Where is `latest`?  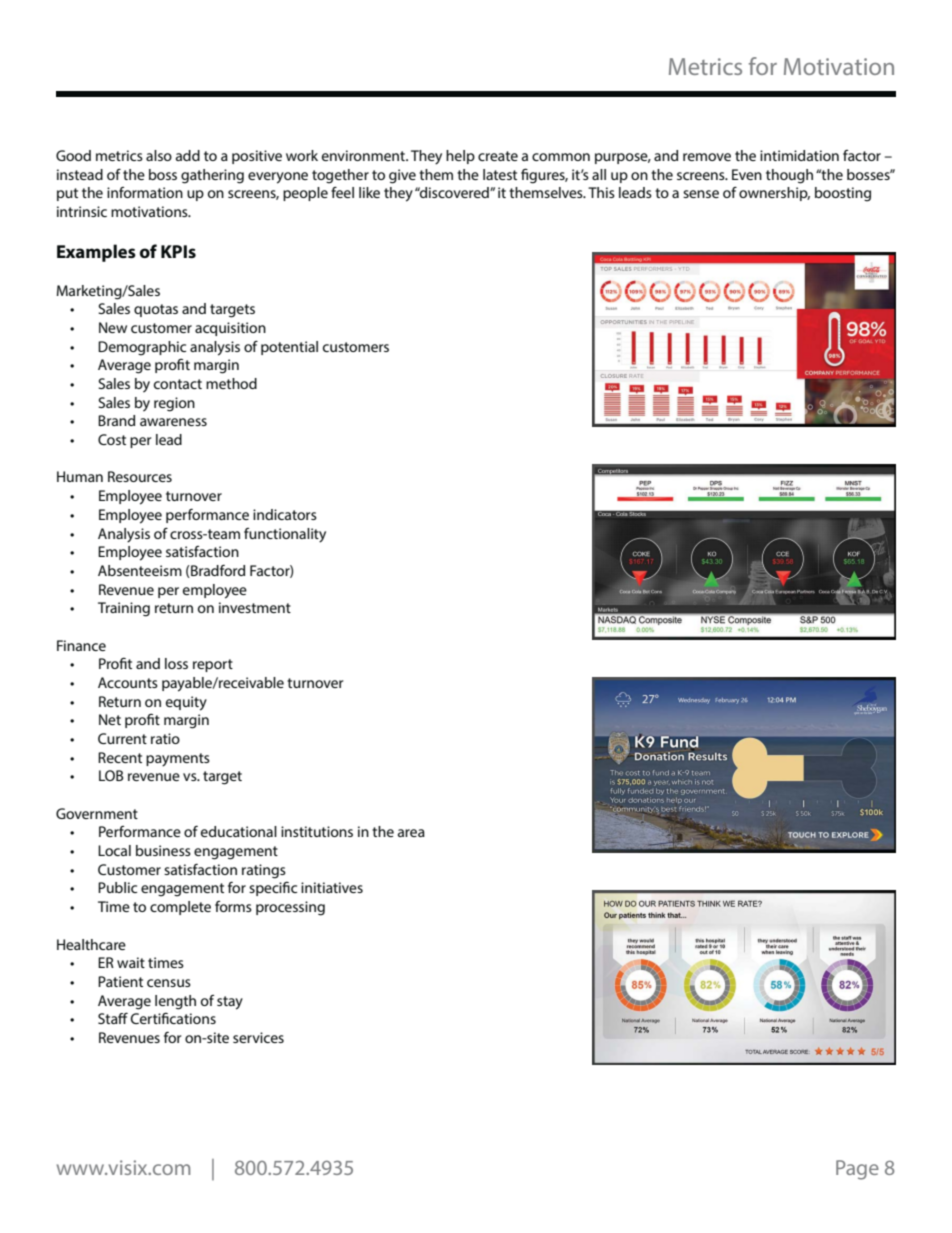 latest is located at coordinates (500, 174).
